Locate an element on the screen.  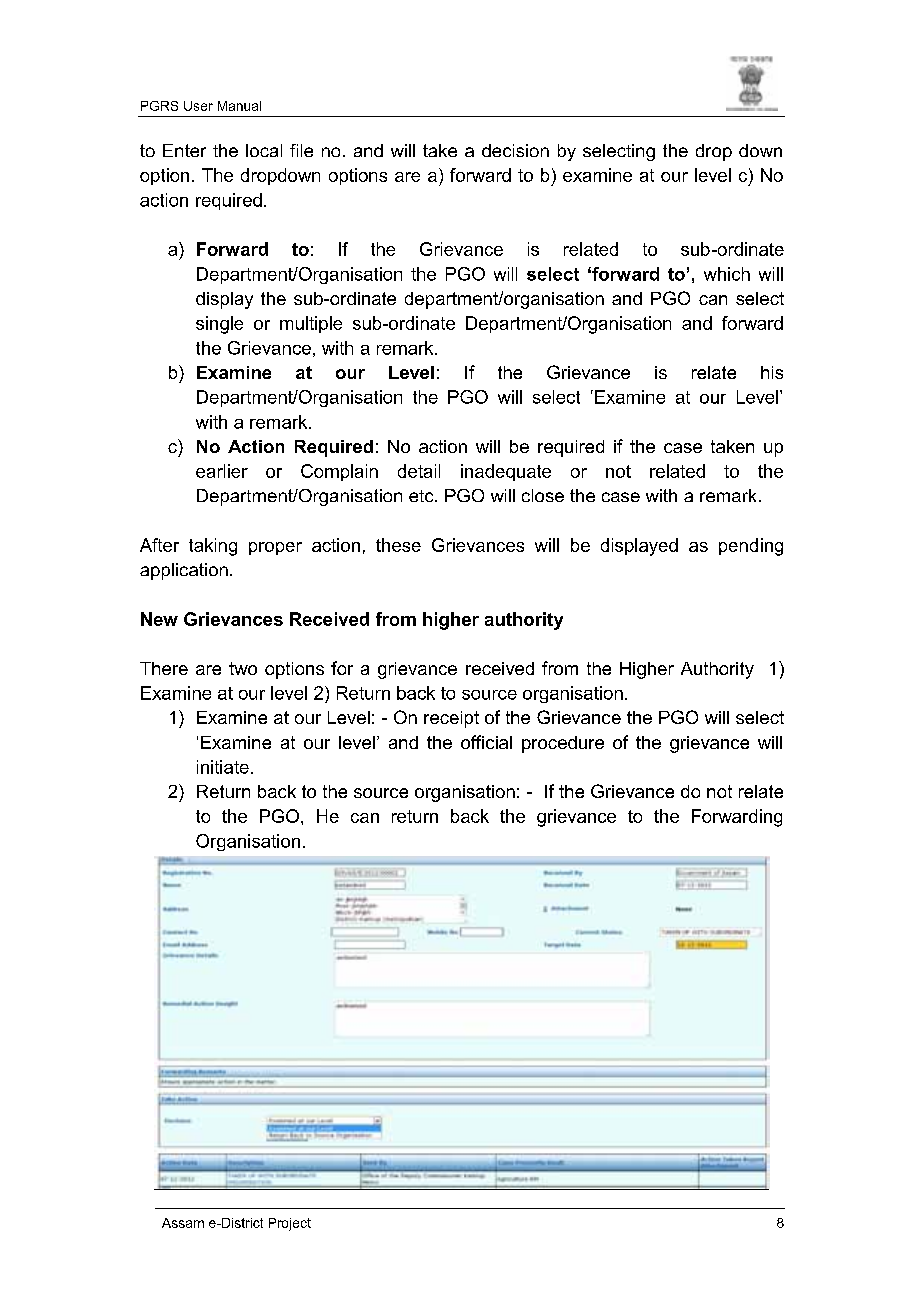
two is located at coordinates (243, 668).
